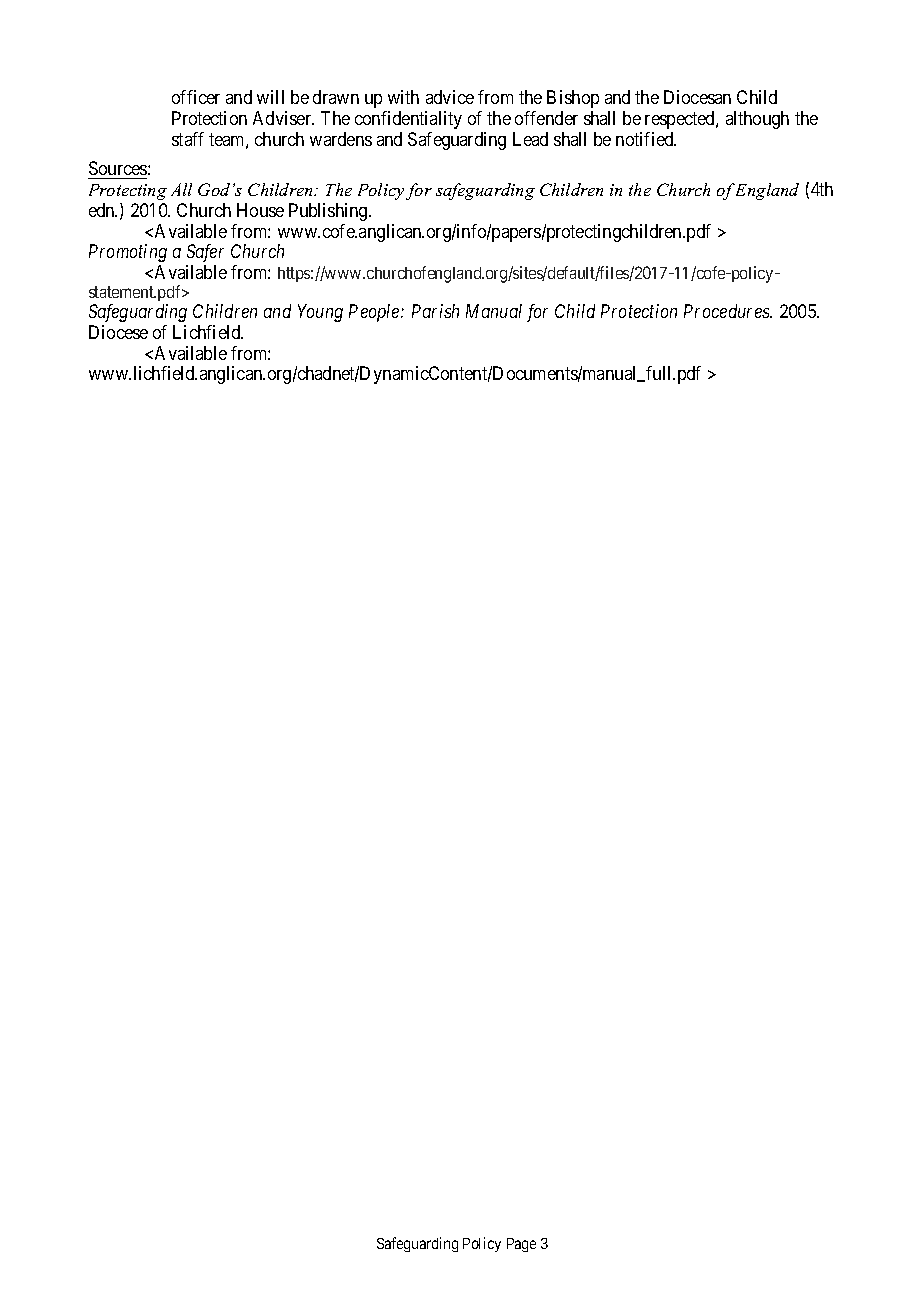 The width and height of the document is (924, 1308). Describe the element at coordinates (260, 210) in the document. I see `House` at that location.
